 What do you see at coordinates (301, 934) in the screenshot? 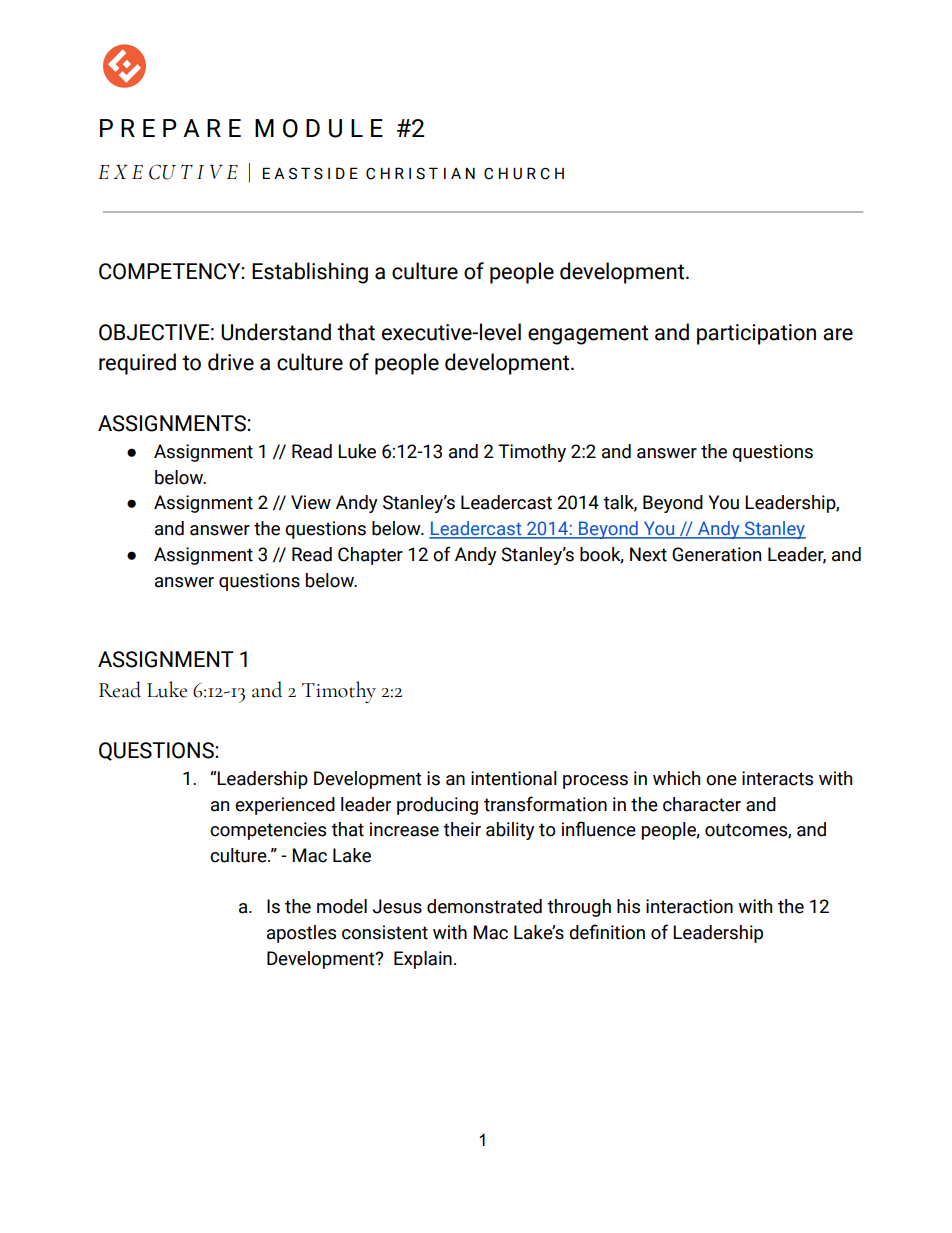
I see `apostles` at bounding box center [301, 934].
